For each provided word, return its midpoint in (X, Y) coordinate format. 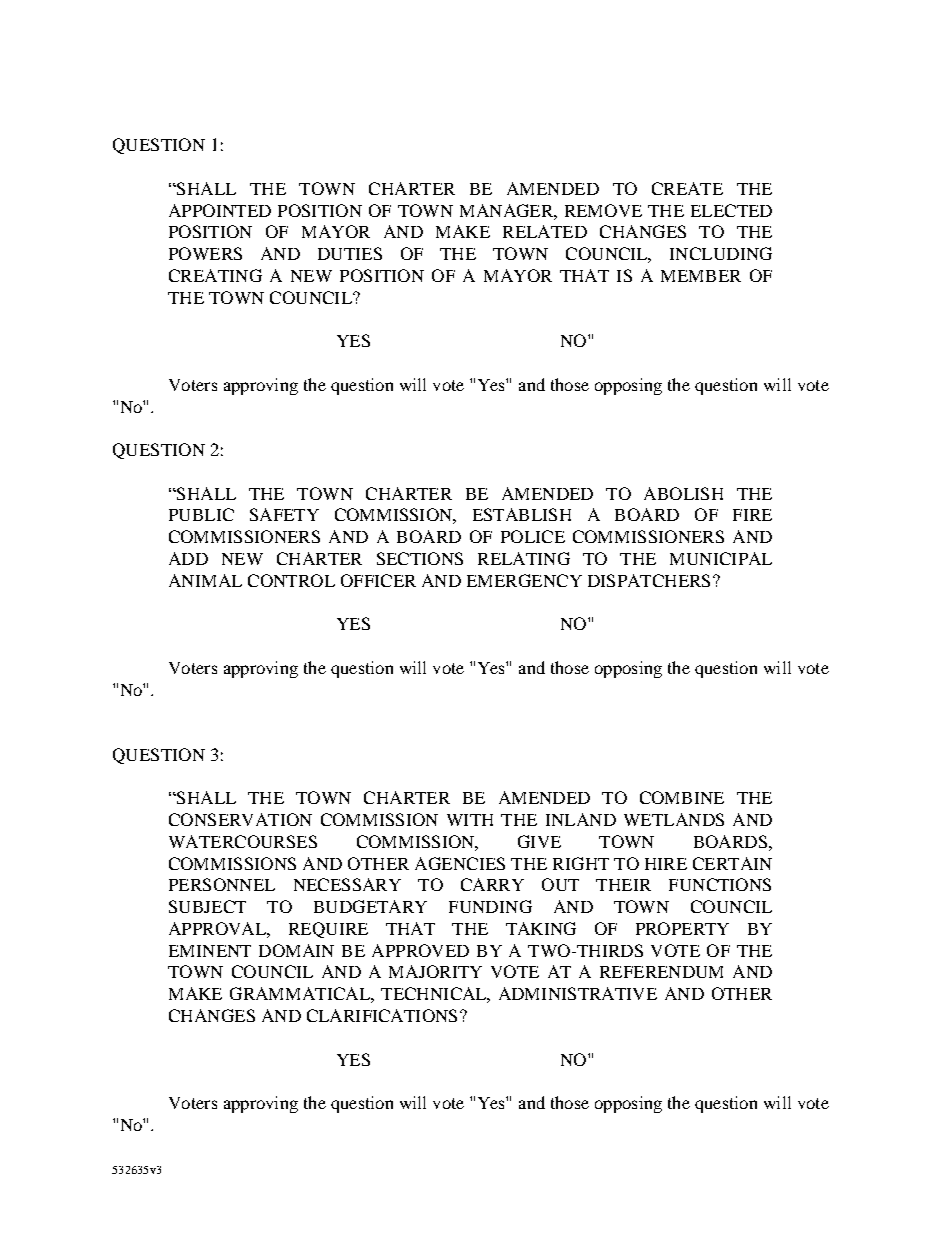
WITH (470, 820)
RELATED (545, 231)
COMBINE (682, 797)
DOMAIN (296, 950)
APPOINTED (220, 210)
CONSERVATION (240, 819)
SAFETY (284, 514)
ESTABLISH (522, 514)
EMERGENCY (524, 580)
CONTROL (291, 580)
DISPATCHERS (649, 580)
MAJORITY (435, 971)
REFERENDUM (661, 972)
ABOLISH (683, 493)
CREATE (687, 188)
